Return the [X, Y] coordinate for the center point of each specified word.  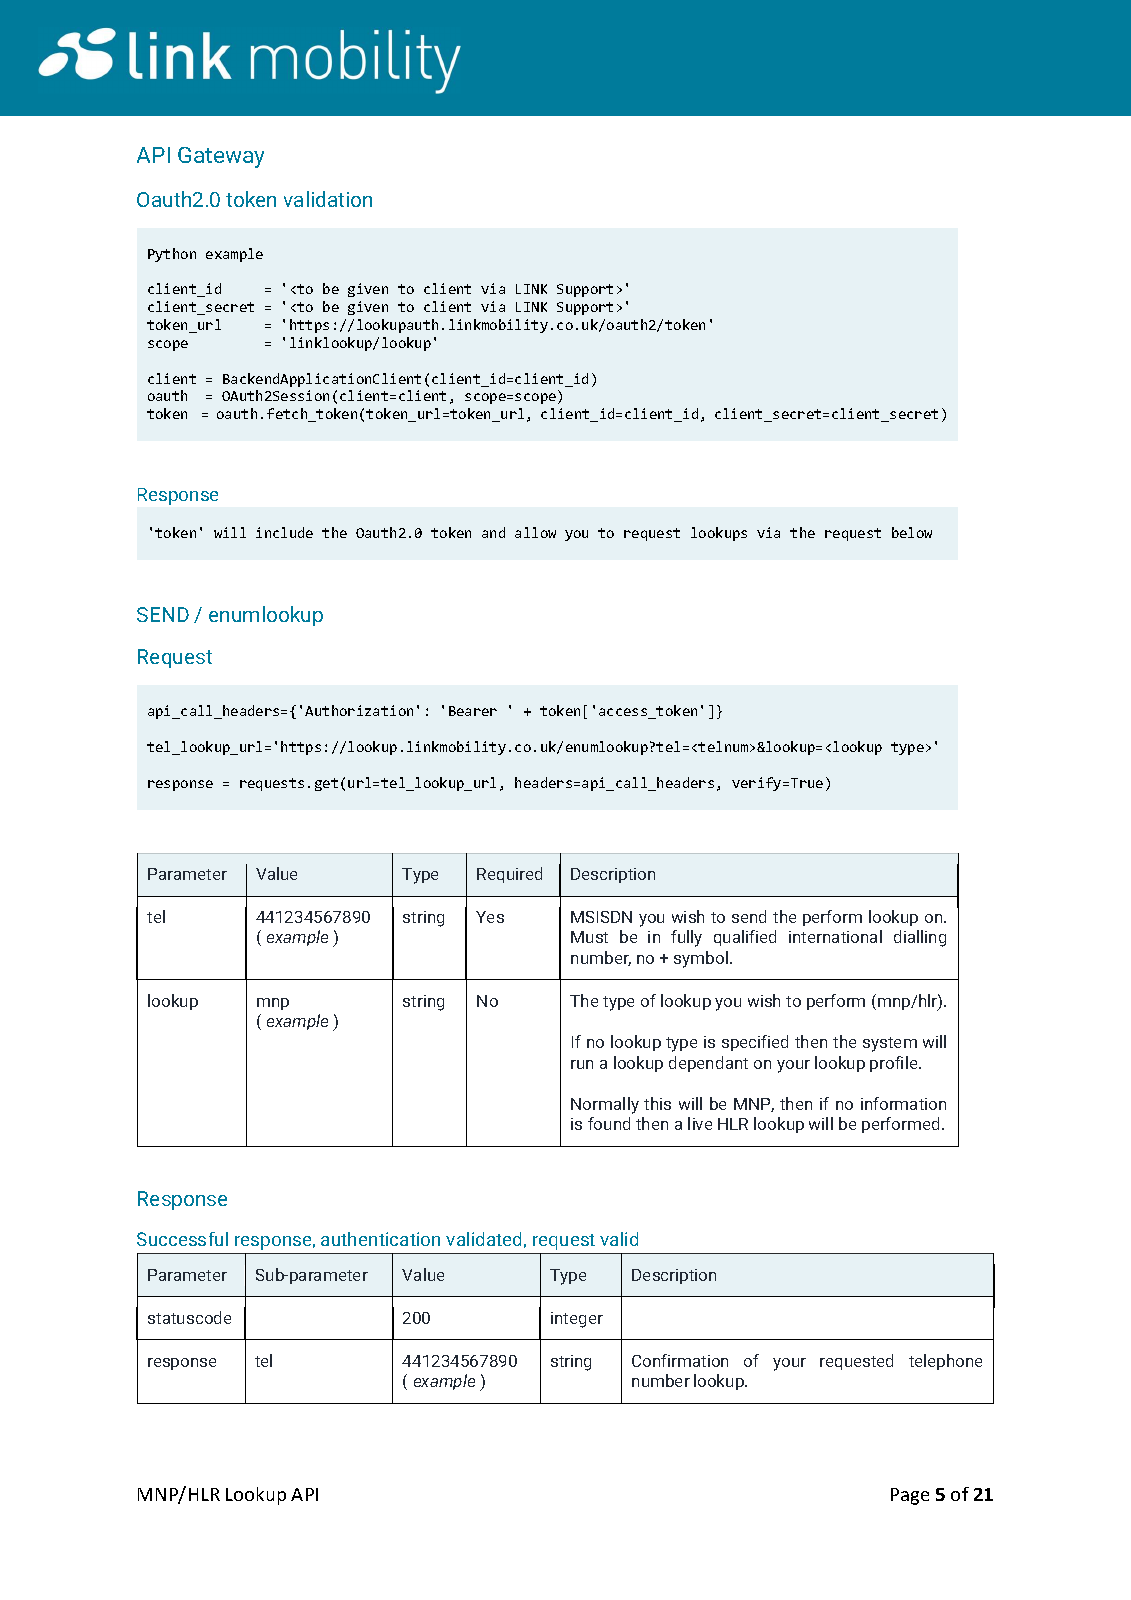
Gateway [221, 157]
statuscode [189, 1317]
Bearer [473, 711]
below [912, 532]
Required [509, 875]
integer [577, 1320]
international [835, 936]
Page [910, 1496]
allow [535, 532]
